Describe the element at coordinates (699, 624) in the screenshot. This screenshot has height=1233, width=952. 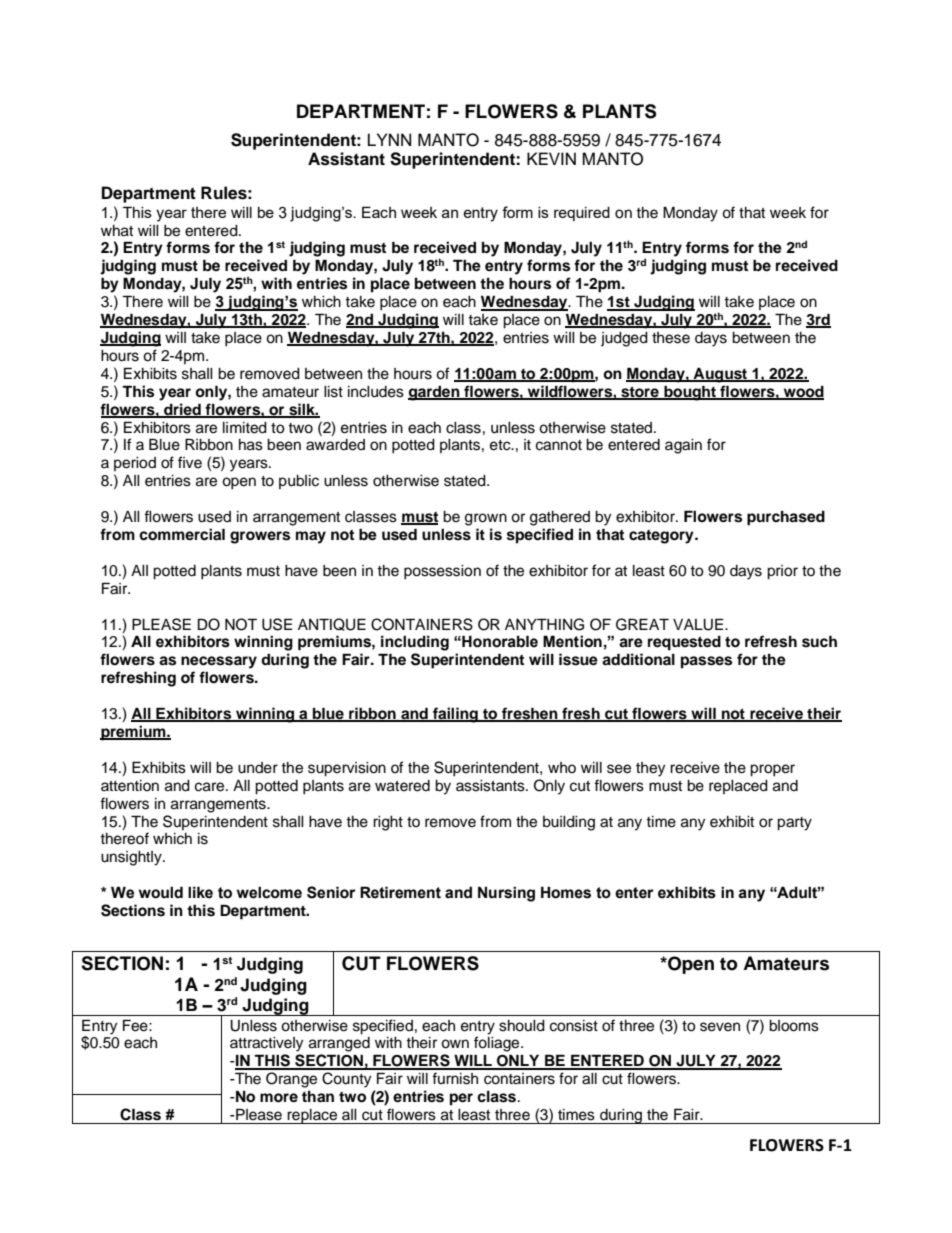
I see `VALUE` at that location.
